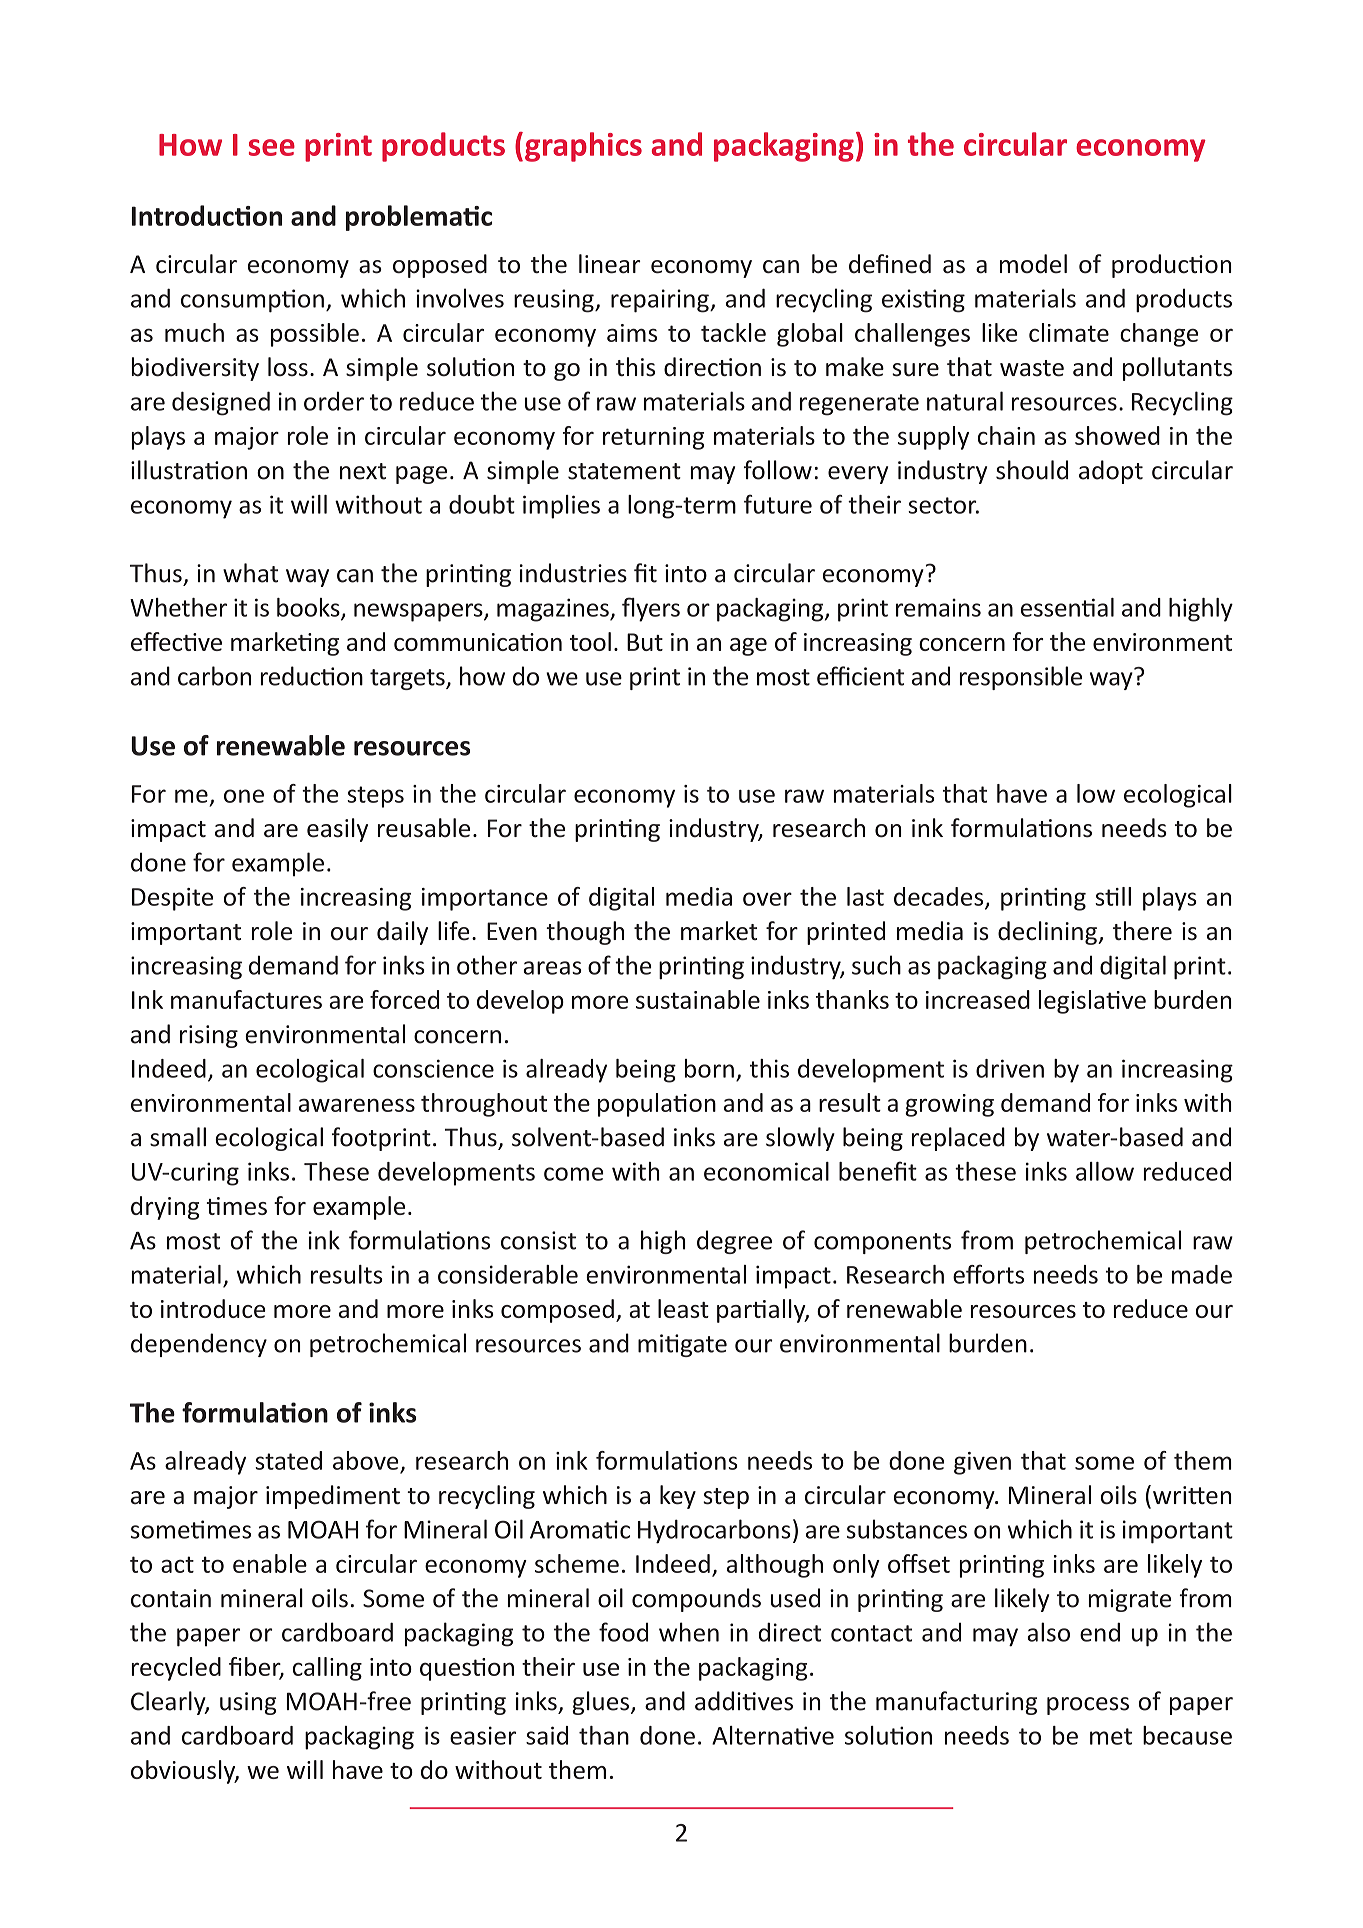  Describe the element at coordinates (624, 471) in the document. I see `statement` at that location.
